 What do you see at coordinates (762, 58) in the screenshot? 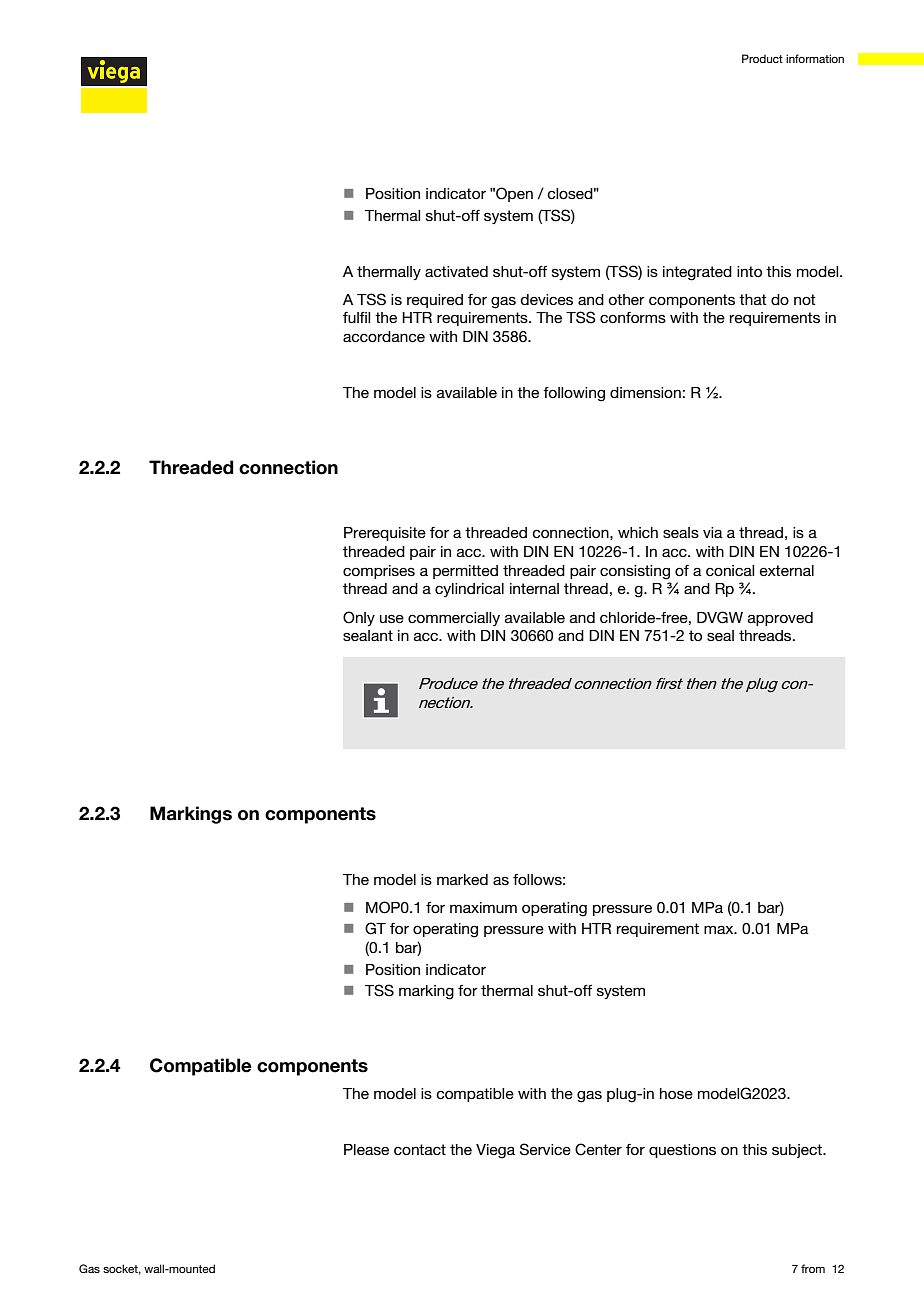
I see `Product` at bounding box center [762, 58].
